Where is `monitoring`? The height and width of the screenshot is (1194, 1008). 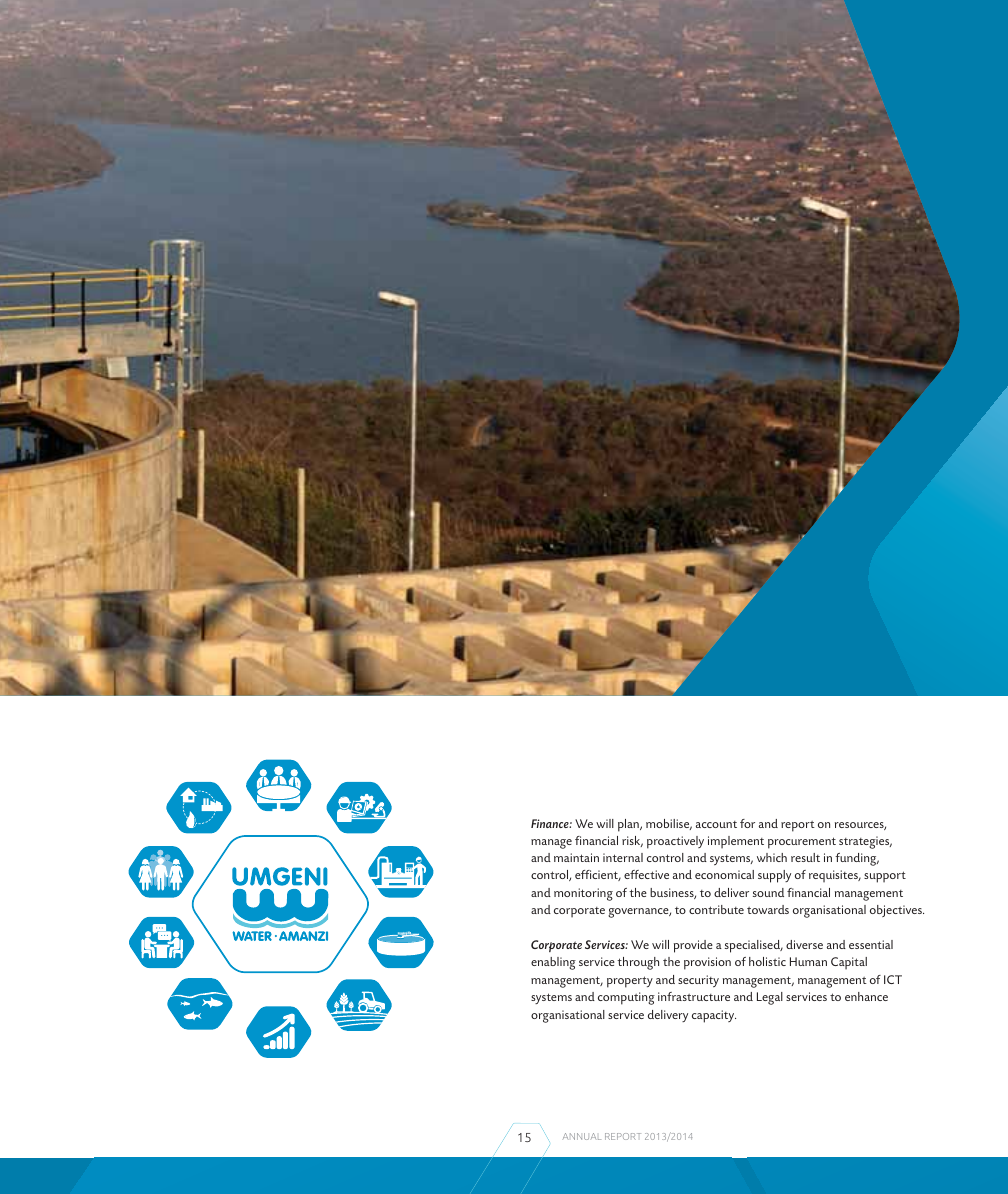
monitoring is located at coordinates (583, 894).
